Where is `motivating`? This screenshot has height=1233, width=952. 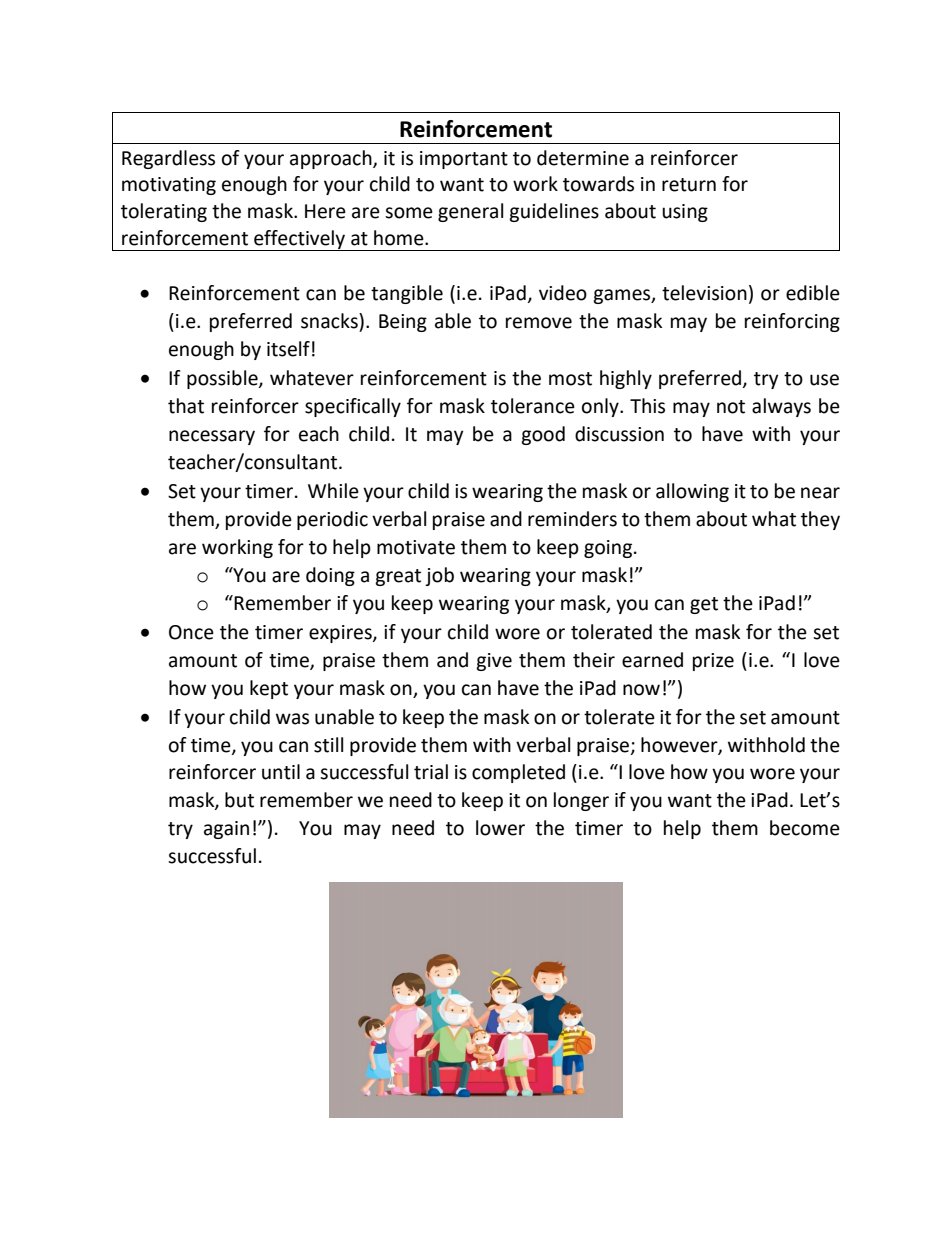
motivating is located at coordinates (169, 186).
